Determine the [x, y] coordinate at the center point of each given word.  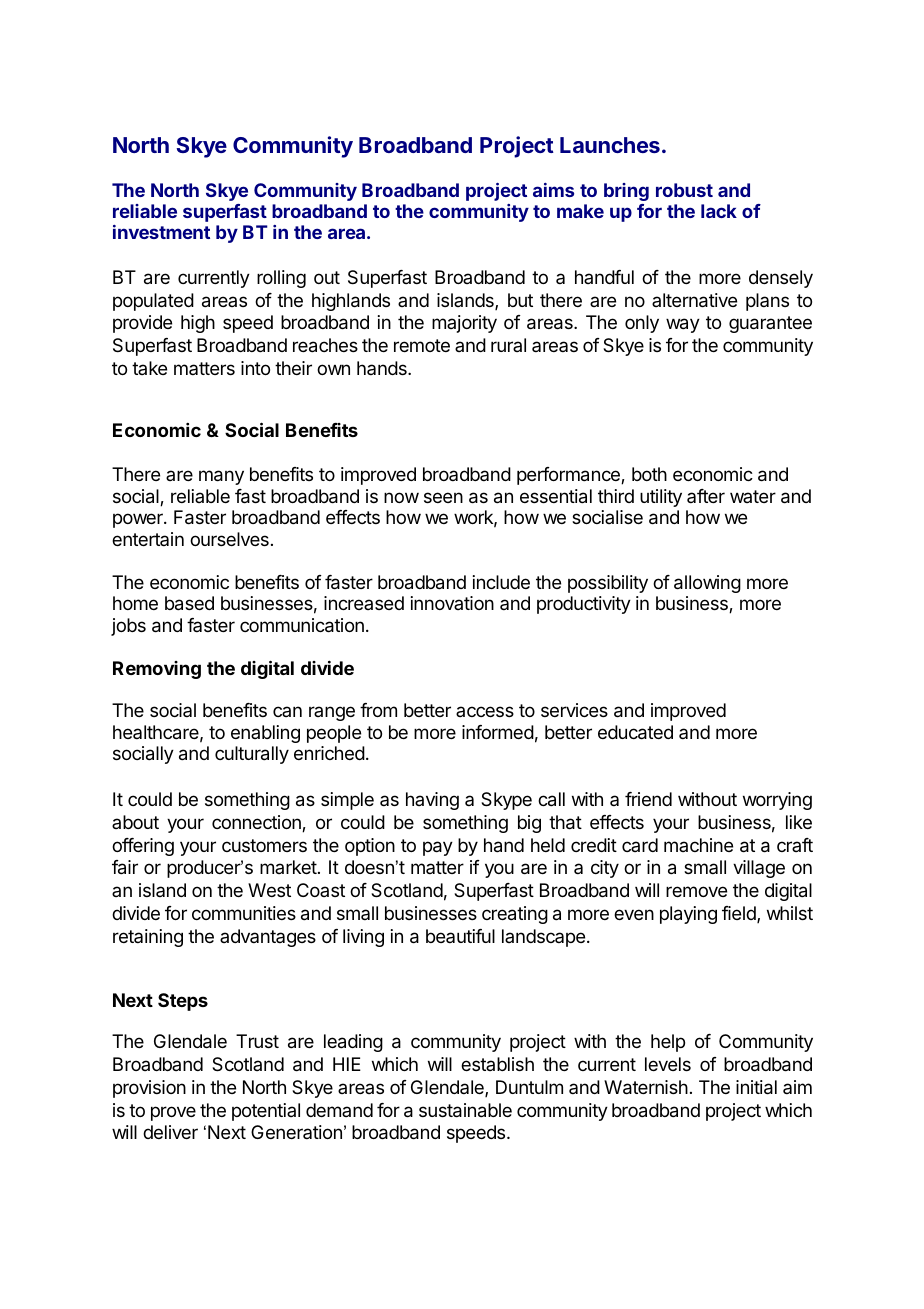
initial [756, 1087]
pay [438, 848]
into [255, 368]
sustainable [465, 1110]
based [189, 603]
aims [553, 190]
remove [696, 891]
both [649, 474]
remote [422, 345]
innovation [452, 603]
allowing [707, 584]
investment [161, 232]
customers [264, 845]
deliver [170, 1132]
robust [684, 190]
